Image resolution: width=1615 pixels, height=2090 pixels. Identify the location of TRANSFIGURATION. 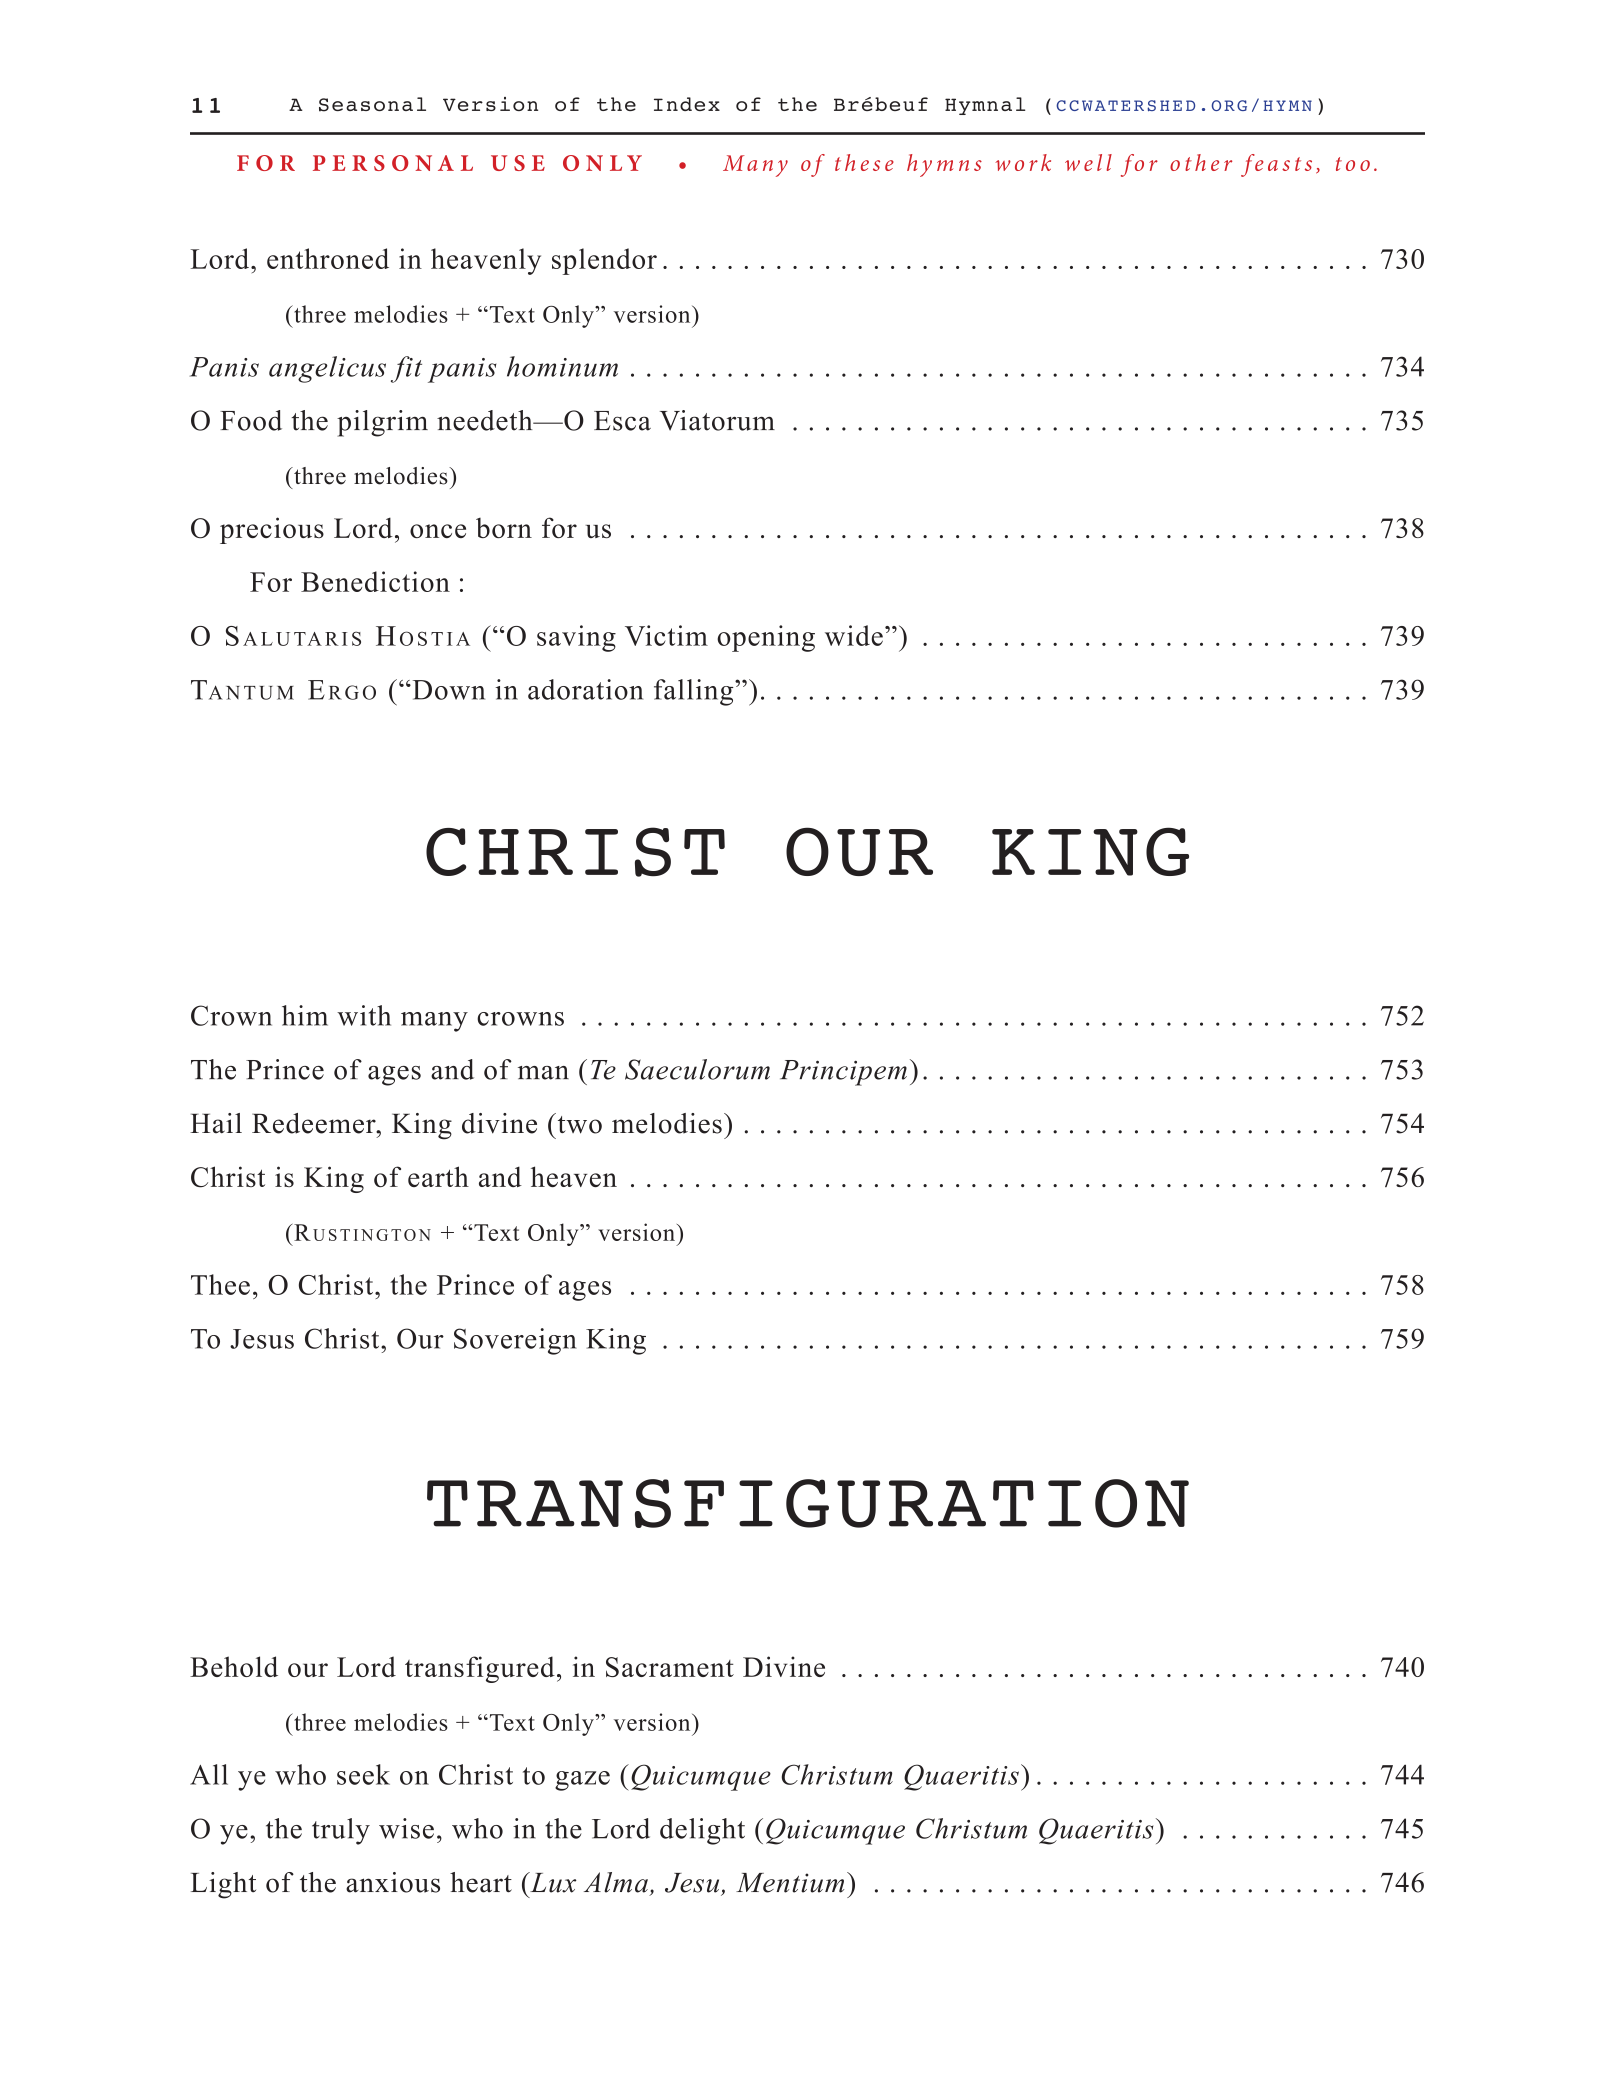
(808, 1503).
